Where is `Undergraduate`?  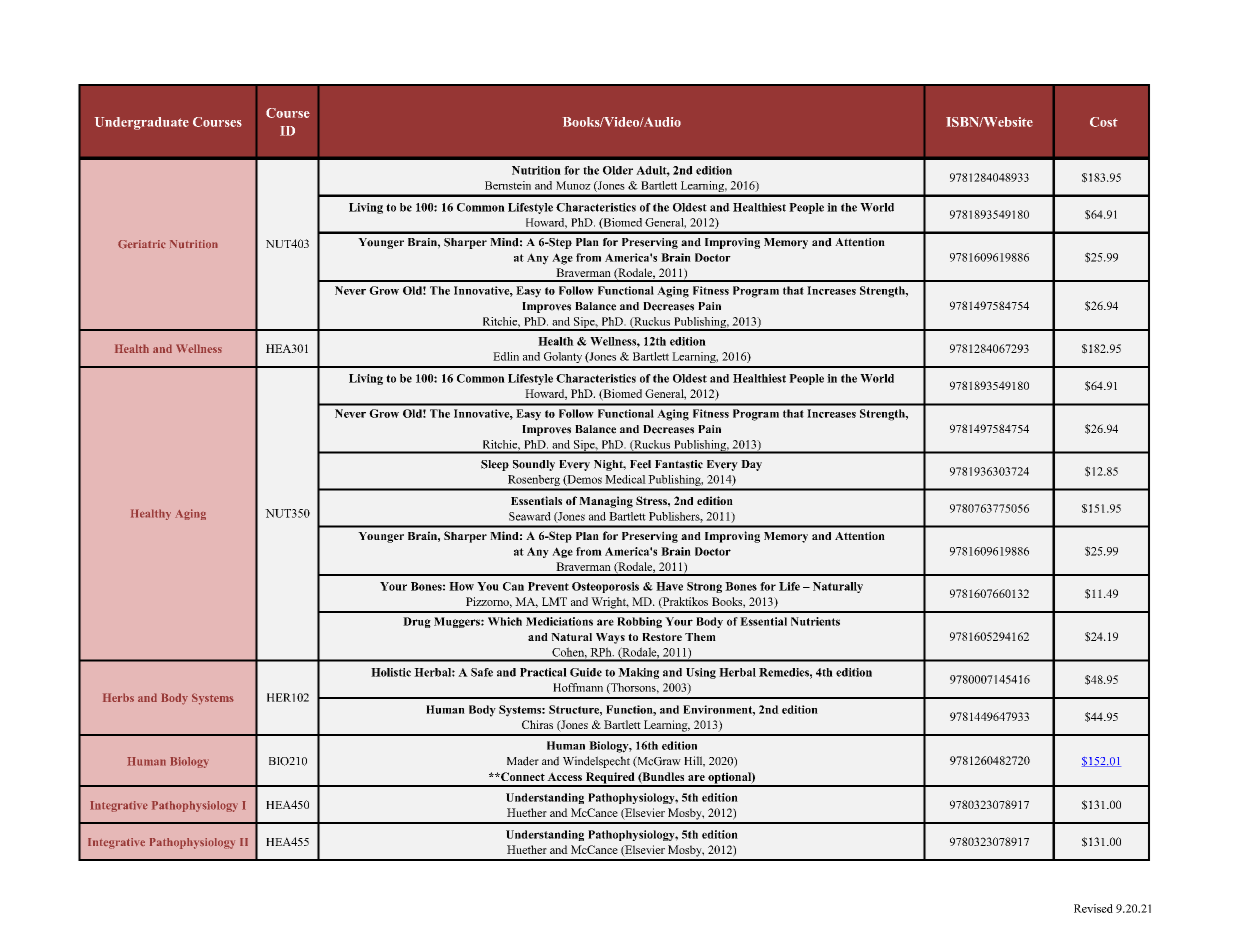 Undergraduate is located at coordinates (142, 123).
